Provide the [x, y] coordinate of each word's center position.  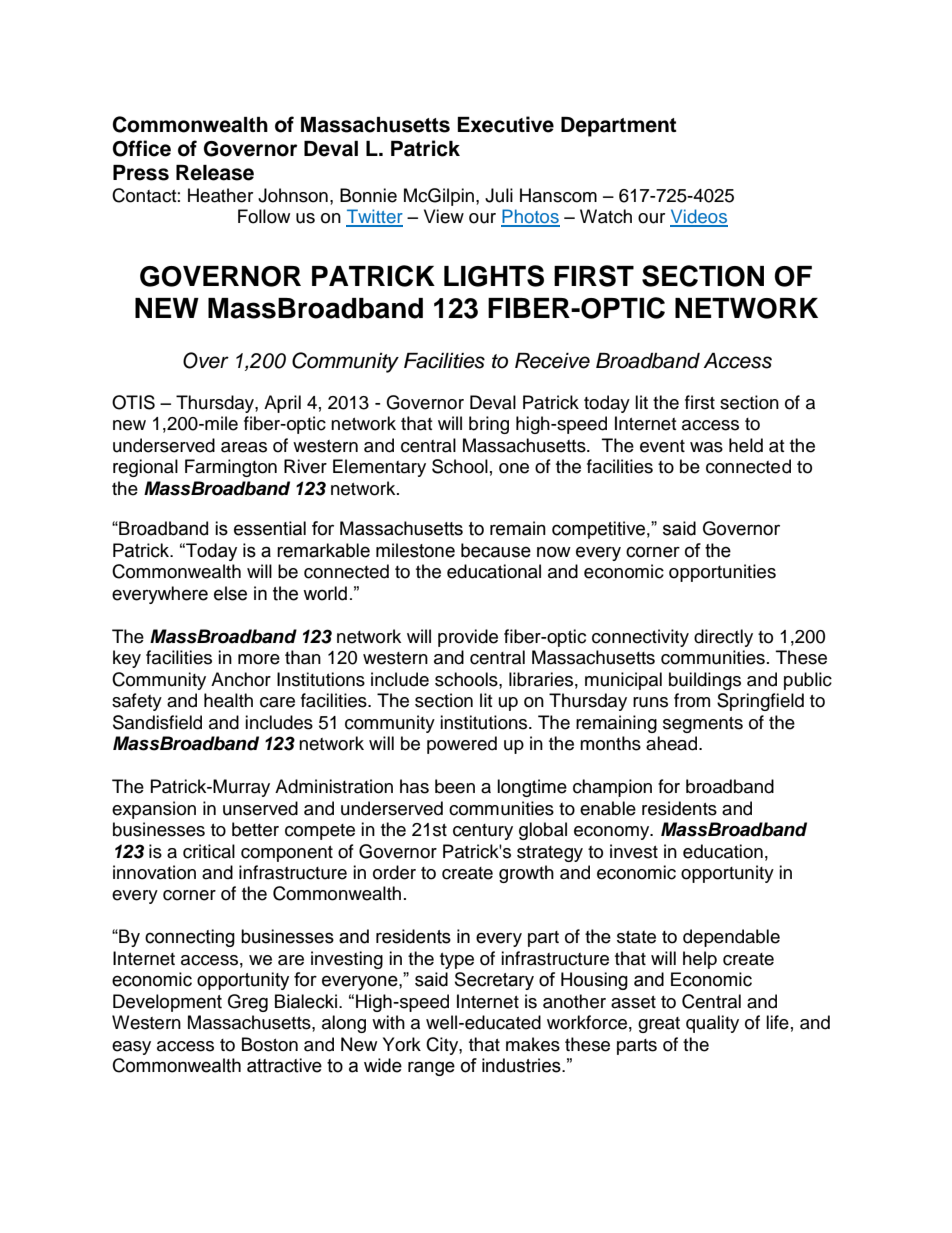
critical [209, 851]
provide [468, 638]
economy [613, 833]
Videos [699, 217]
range [431, 1068]
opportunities [722, 573]
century [483, 832]
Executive [505, 124]
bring [489, 425]
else [230, 593]
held [746, 445]
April [282, 404]
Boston [270, 1044]
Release [215, 173]
